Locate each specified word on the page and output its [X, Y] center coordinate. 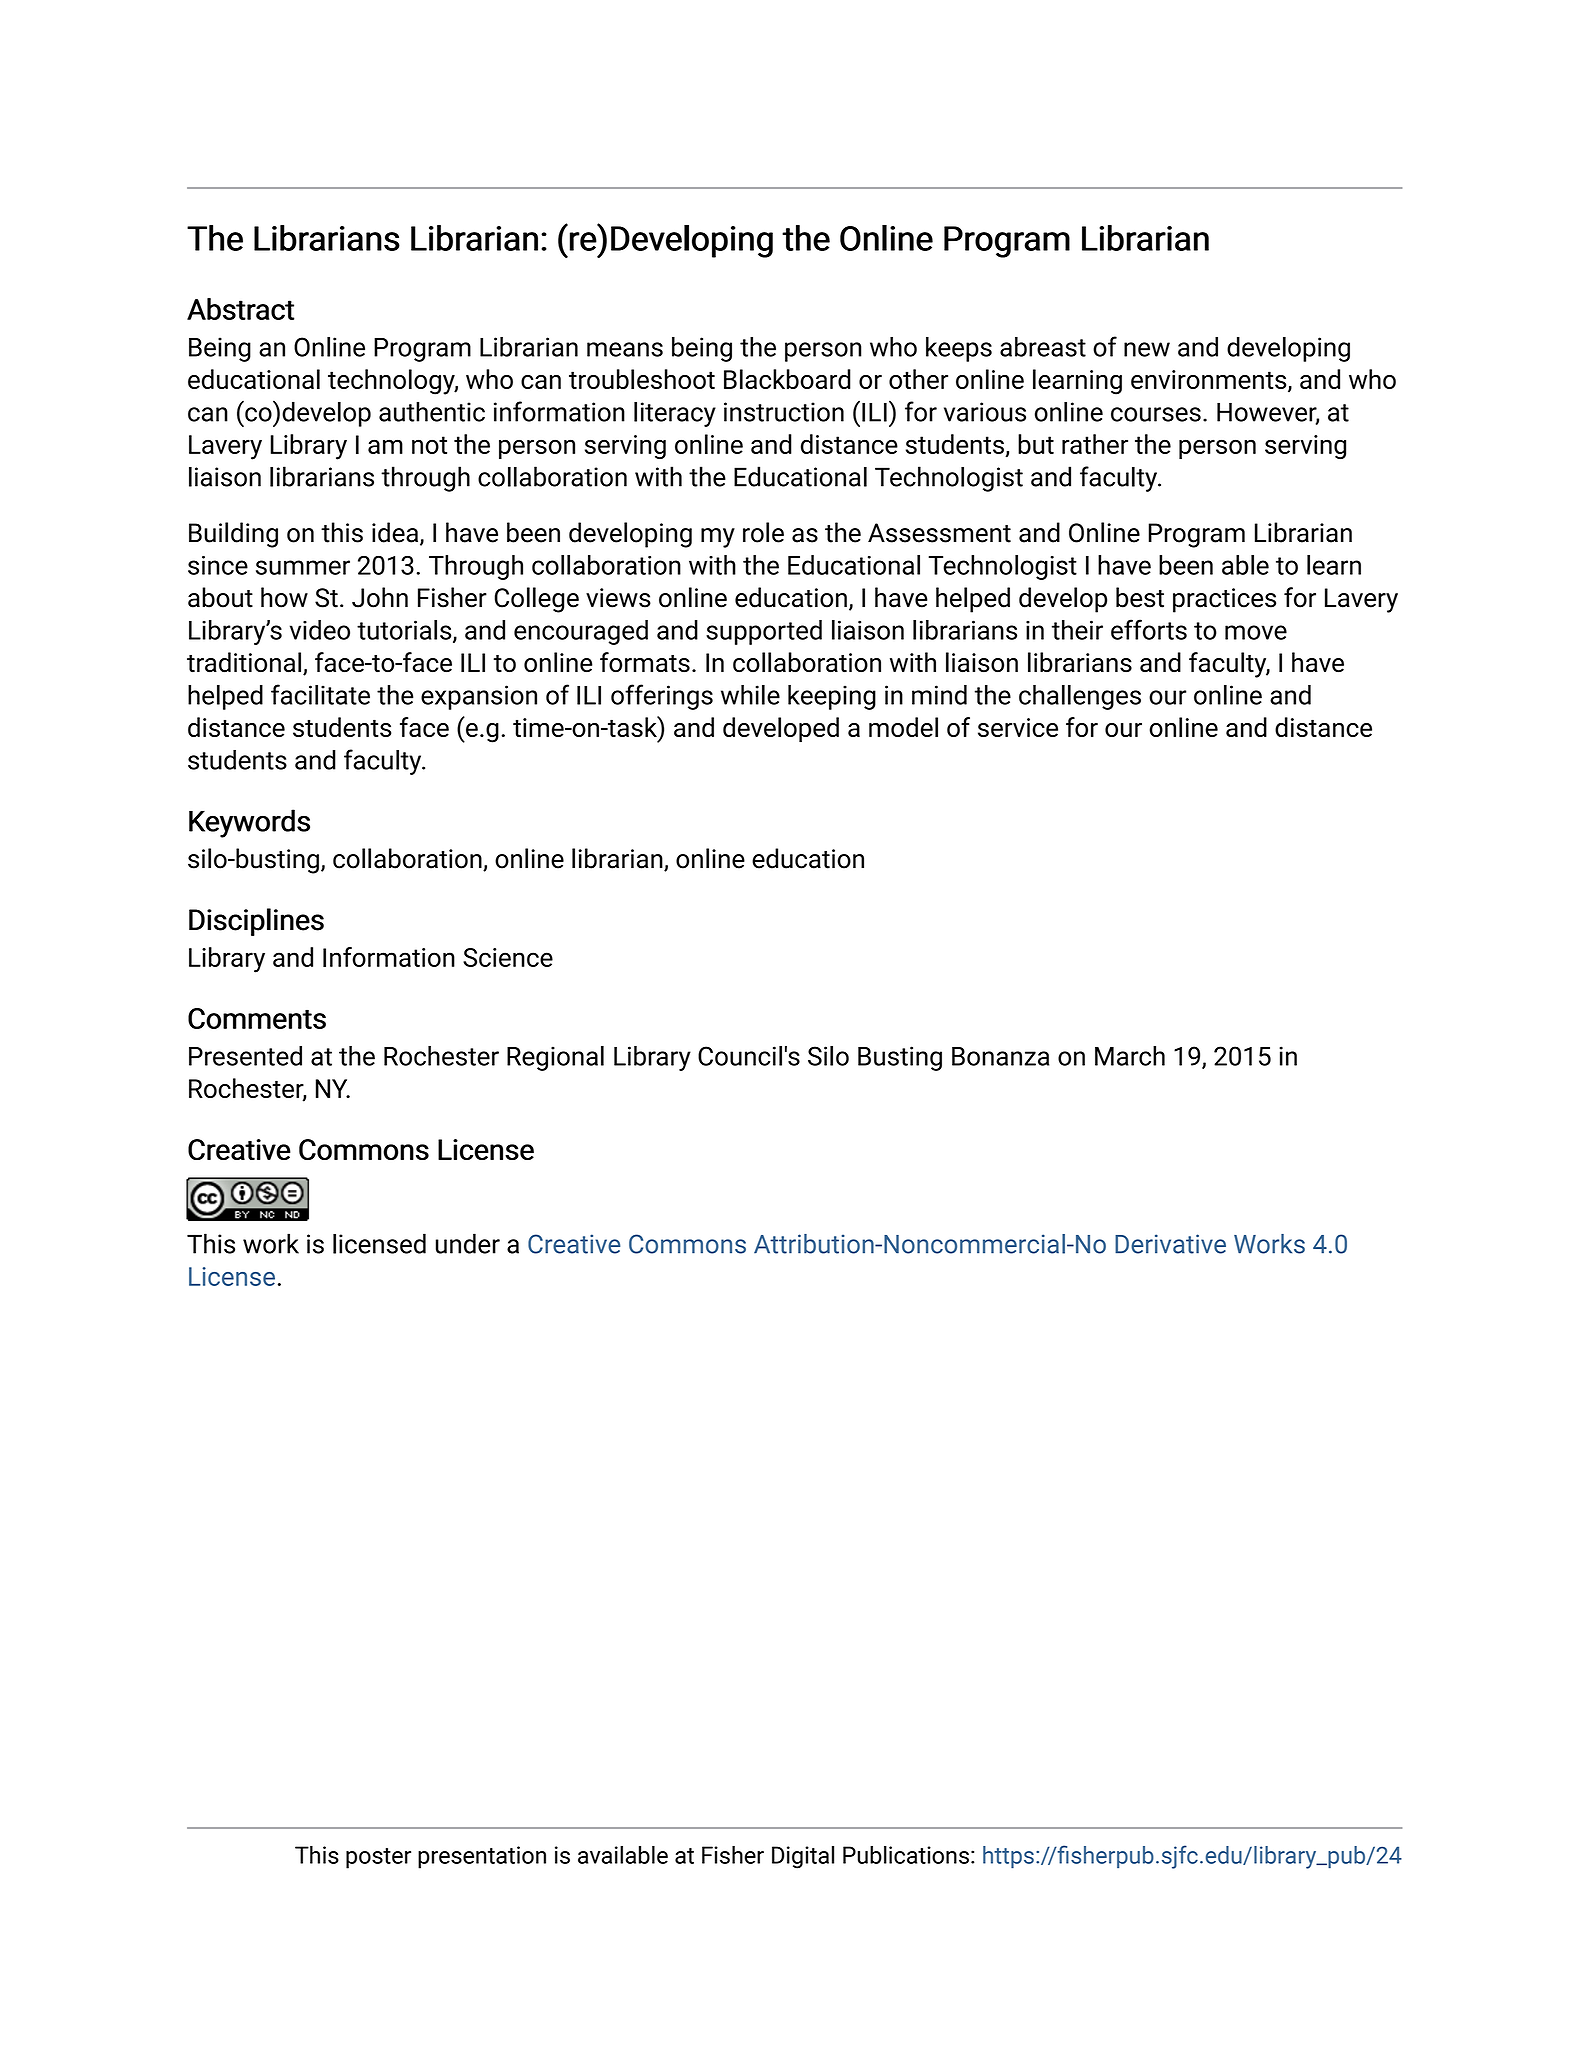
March [1130, 1056]
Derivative [1170, 1244]
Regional [555, 1058]
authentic [432, 411]
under [468, 1243]
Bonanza [1000, 1056]
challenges [1080, 697]
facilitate [320, 694]
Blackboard [787, 379]
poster [378, 1858]
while [750, 695]
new [1147, 349]
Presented [245, 1056]
